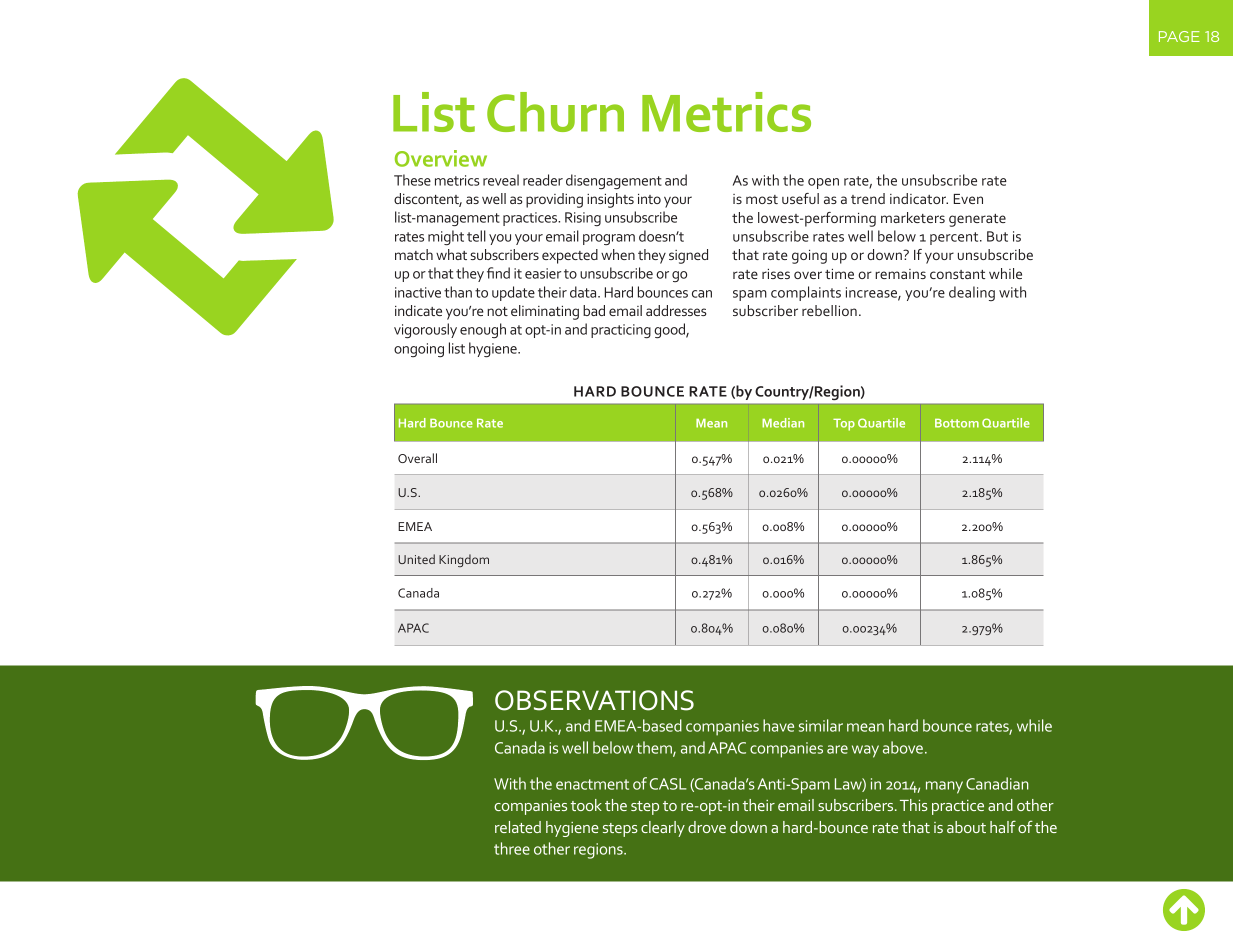 The width and height of the page is (1233, 952). Describe the element at coordinates (800, 198) in the page. I see `useful` at that location.
